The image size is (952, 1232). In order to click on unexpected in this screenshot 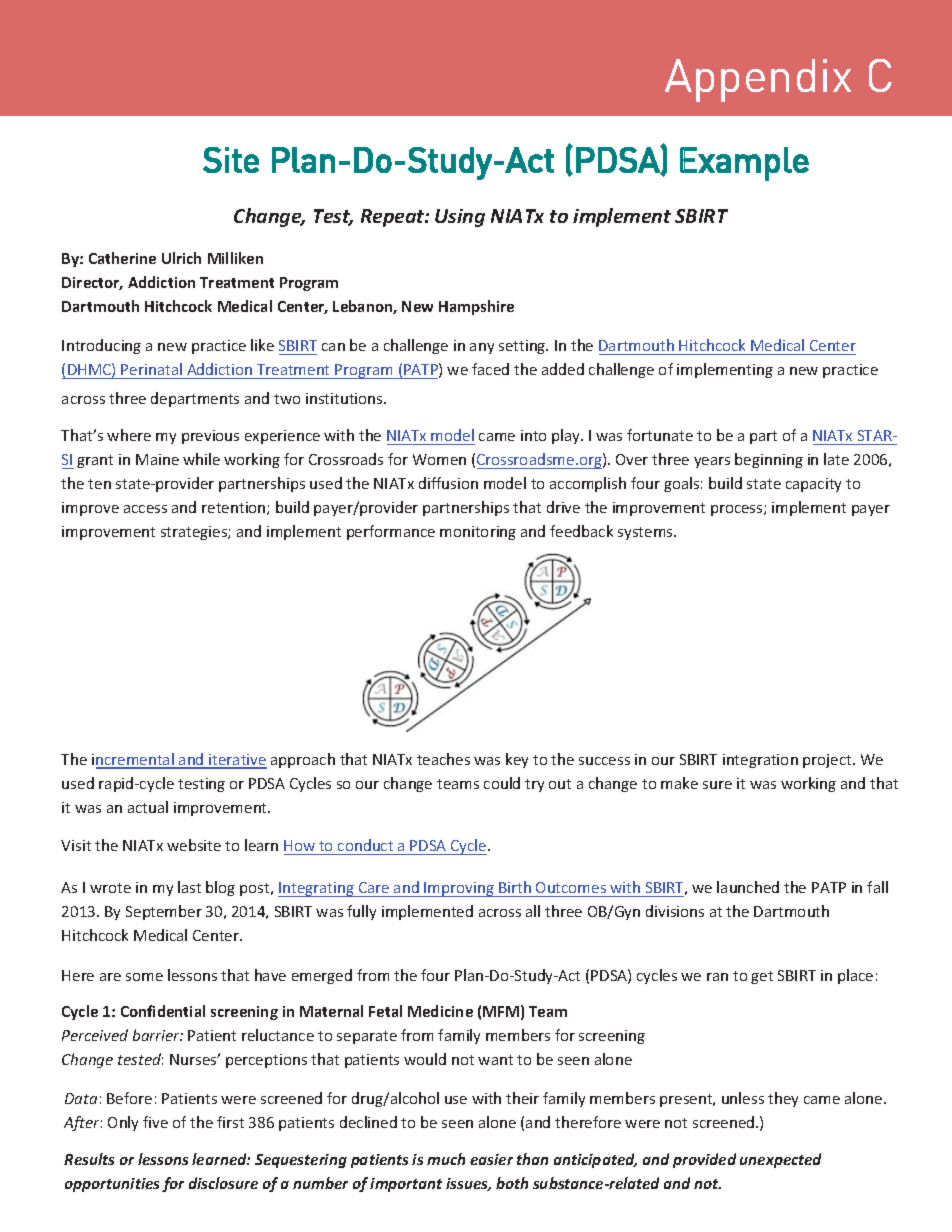, I will do `click(780, 1160)`.
